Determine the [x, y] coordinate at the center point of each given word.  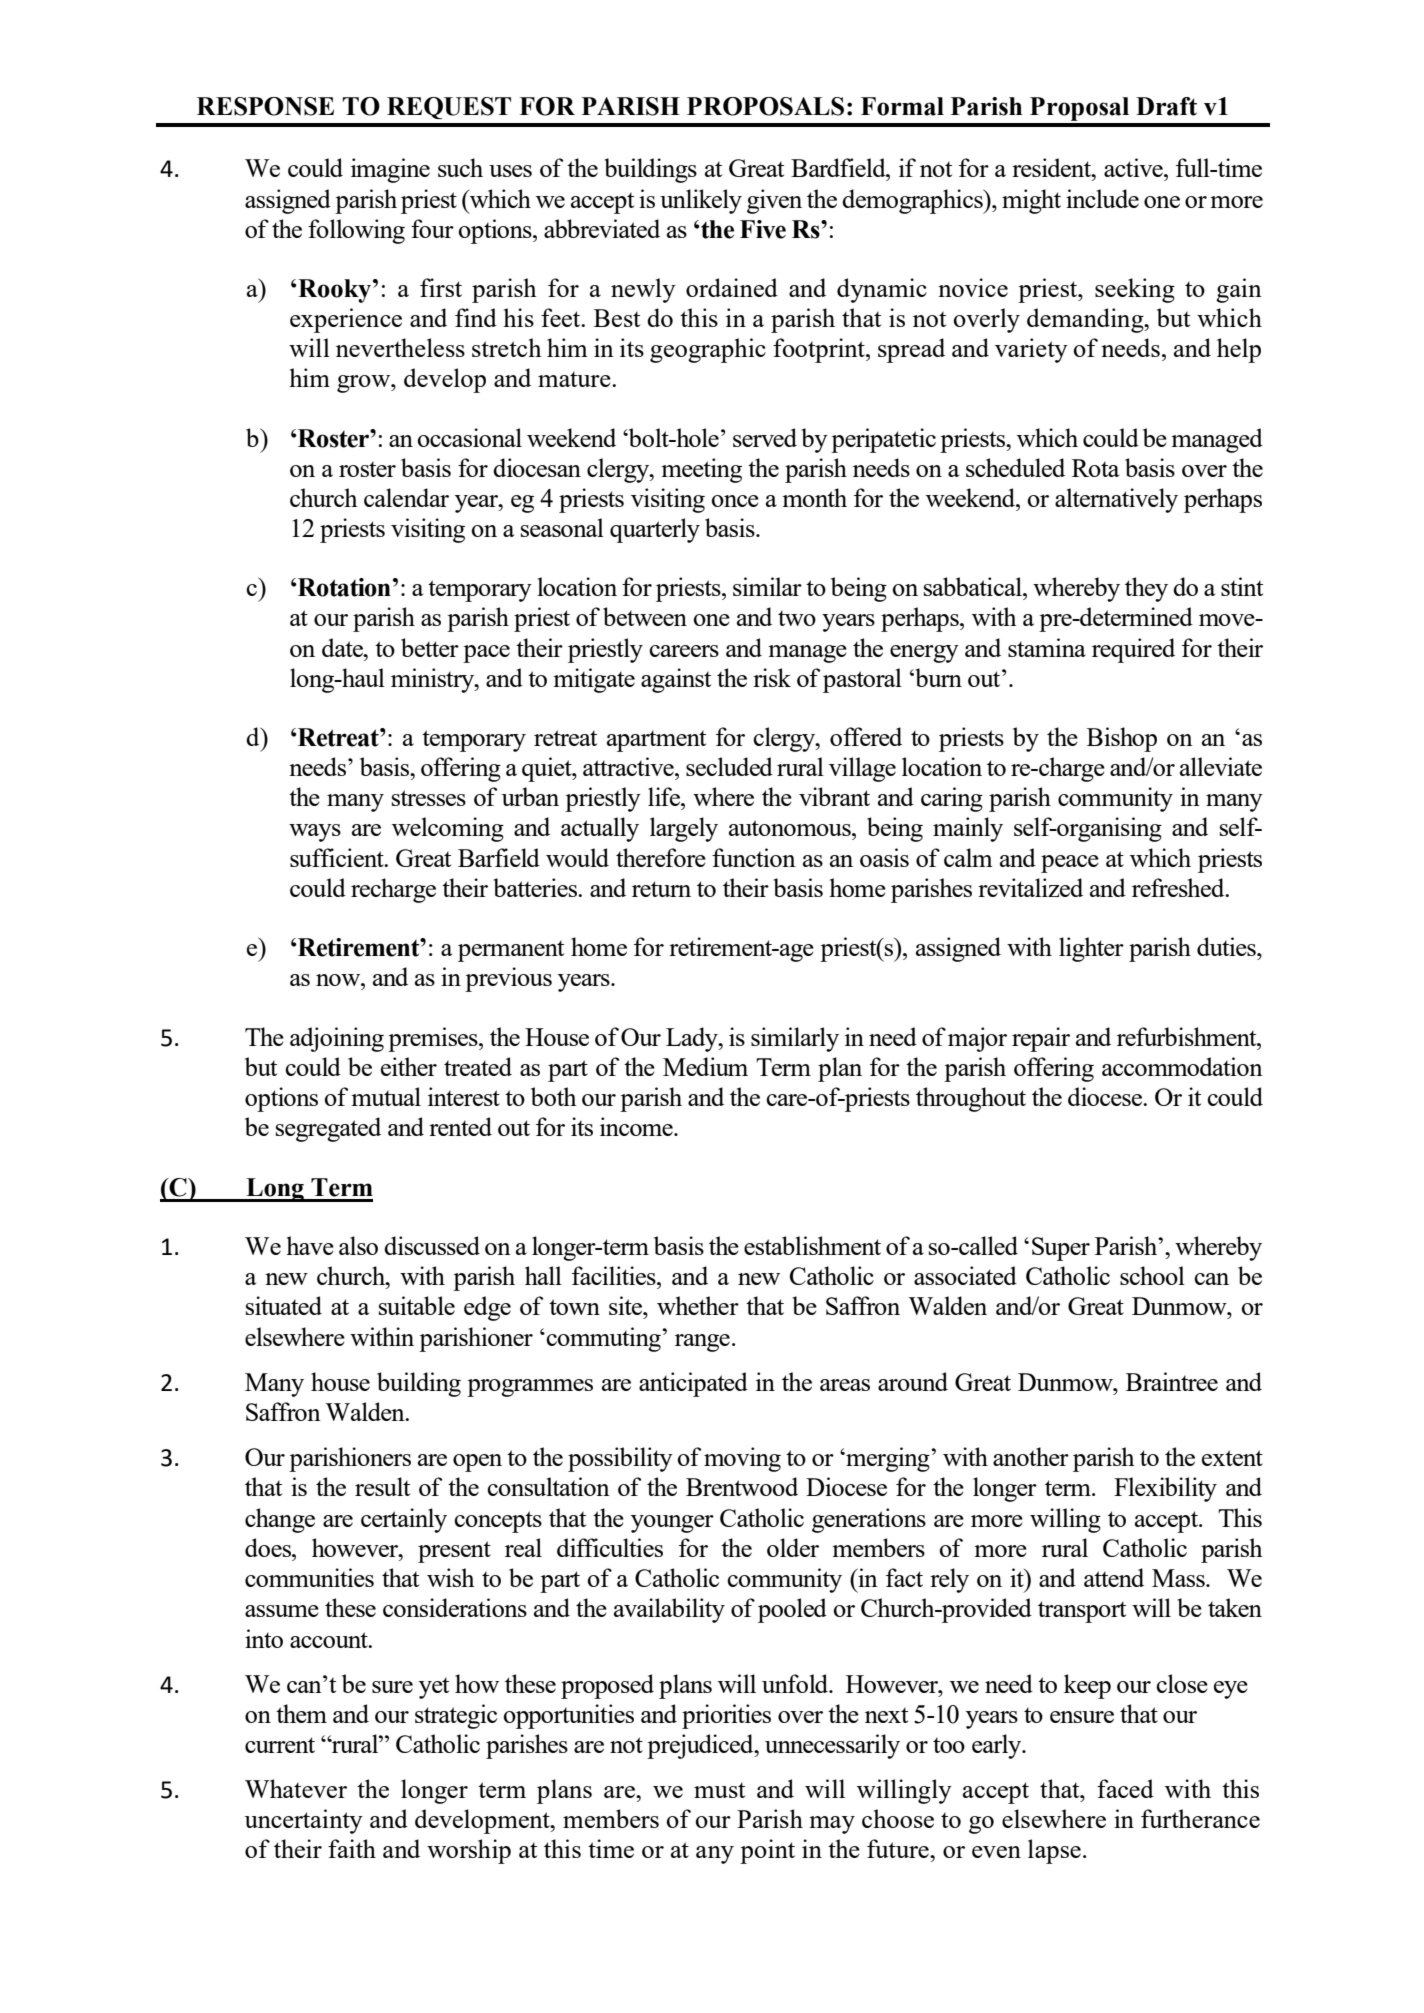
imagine [390, 170]
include [1102, 198]
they [1146, 589]
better [430, 647]
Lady [693, 1039]
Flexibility [1165, 1489]
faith [352, 1848]
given [774, 201]
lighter [1091, 949]
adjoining [337, 1039]
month [814, 497]
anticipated [693, 1384]
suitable [417, 1305]
